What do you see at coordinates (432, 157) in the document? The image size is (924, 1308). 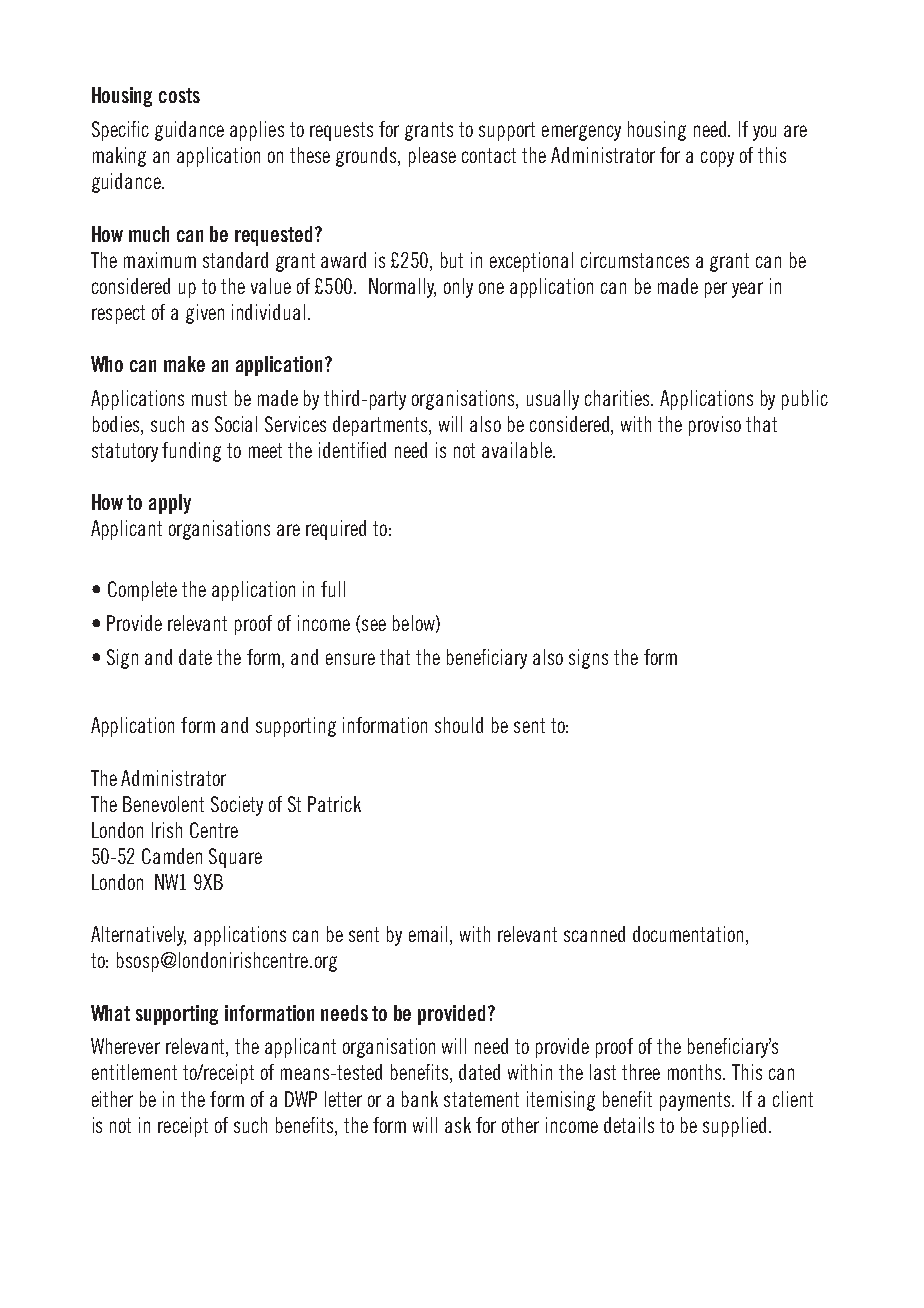 I see `please` at bounding box center [432, 157].
